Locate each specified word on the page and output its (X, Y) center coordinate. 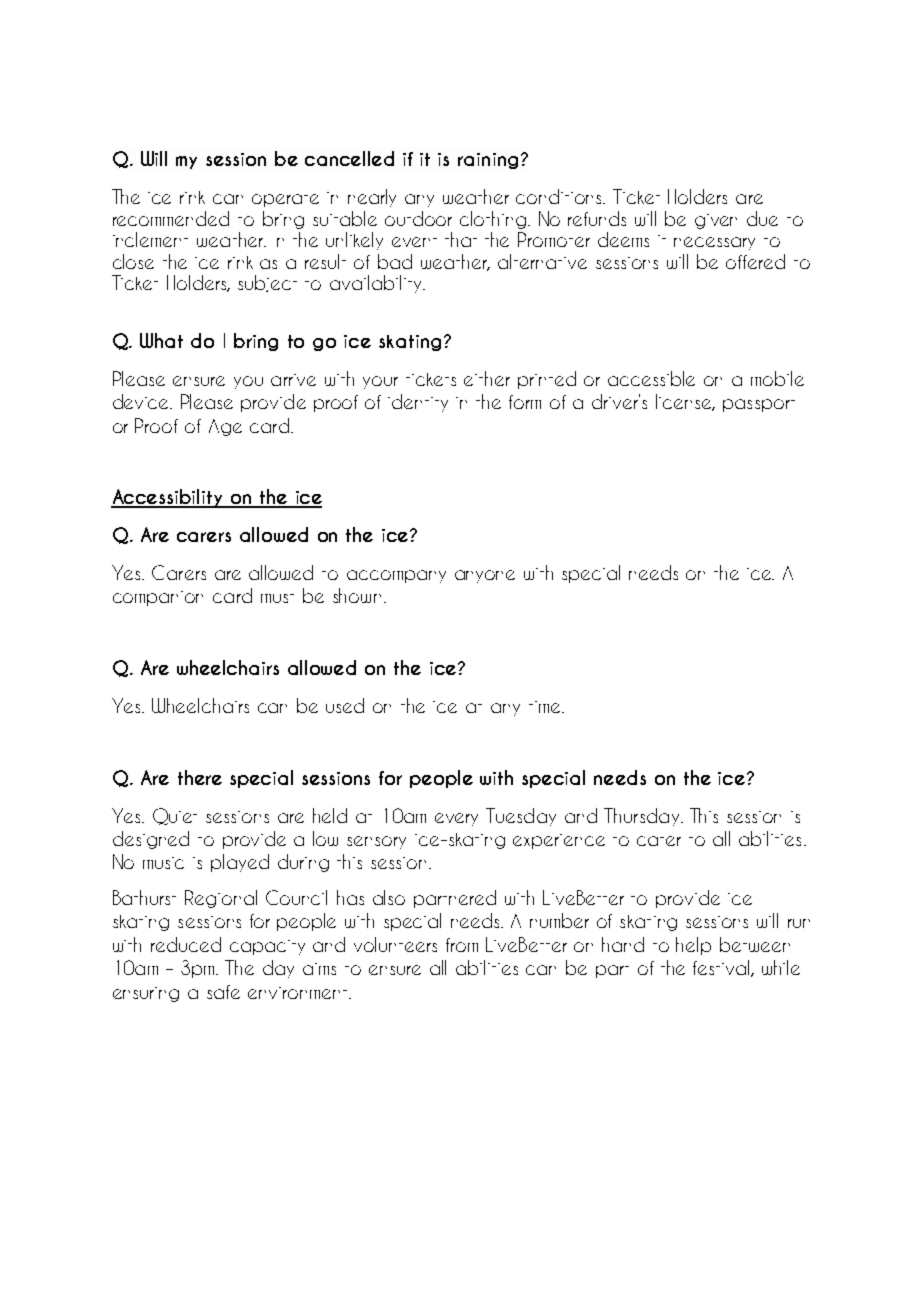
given (716, 221)
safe (223, 992)
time (546, 707)
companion (158, 598)
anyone (485, 576)
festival (722, 968)
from (462, 945)
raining (488, 161)
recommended (171, 218)
